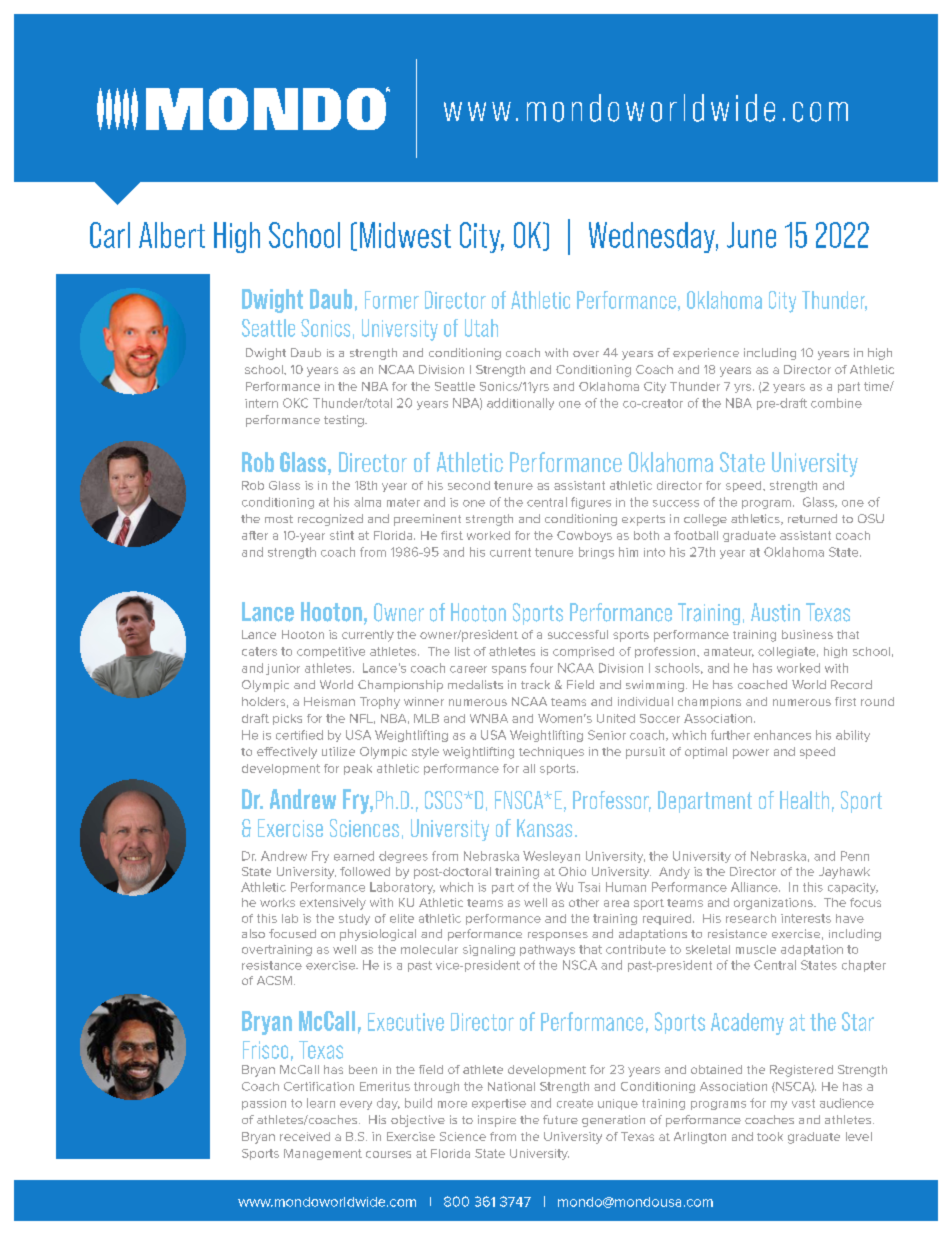  What do you see at coordinates (782, 735) in the page?
I see `enhances` at bounding box center [782, 735].
